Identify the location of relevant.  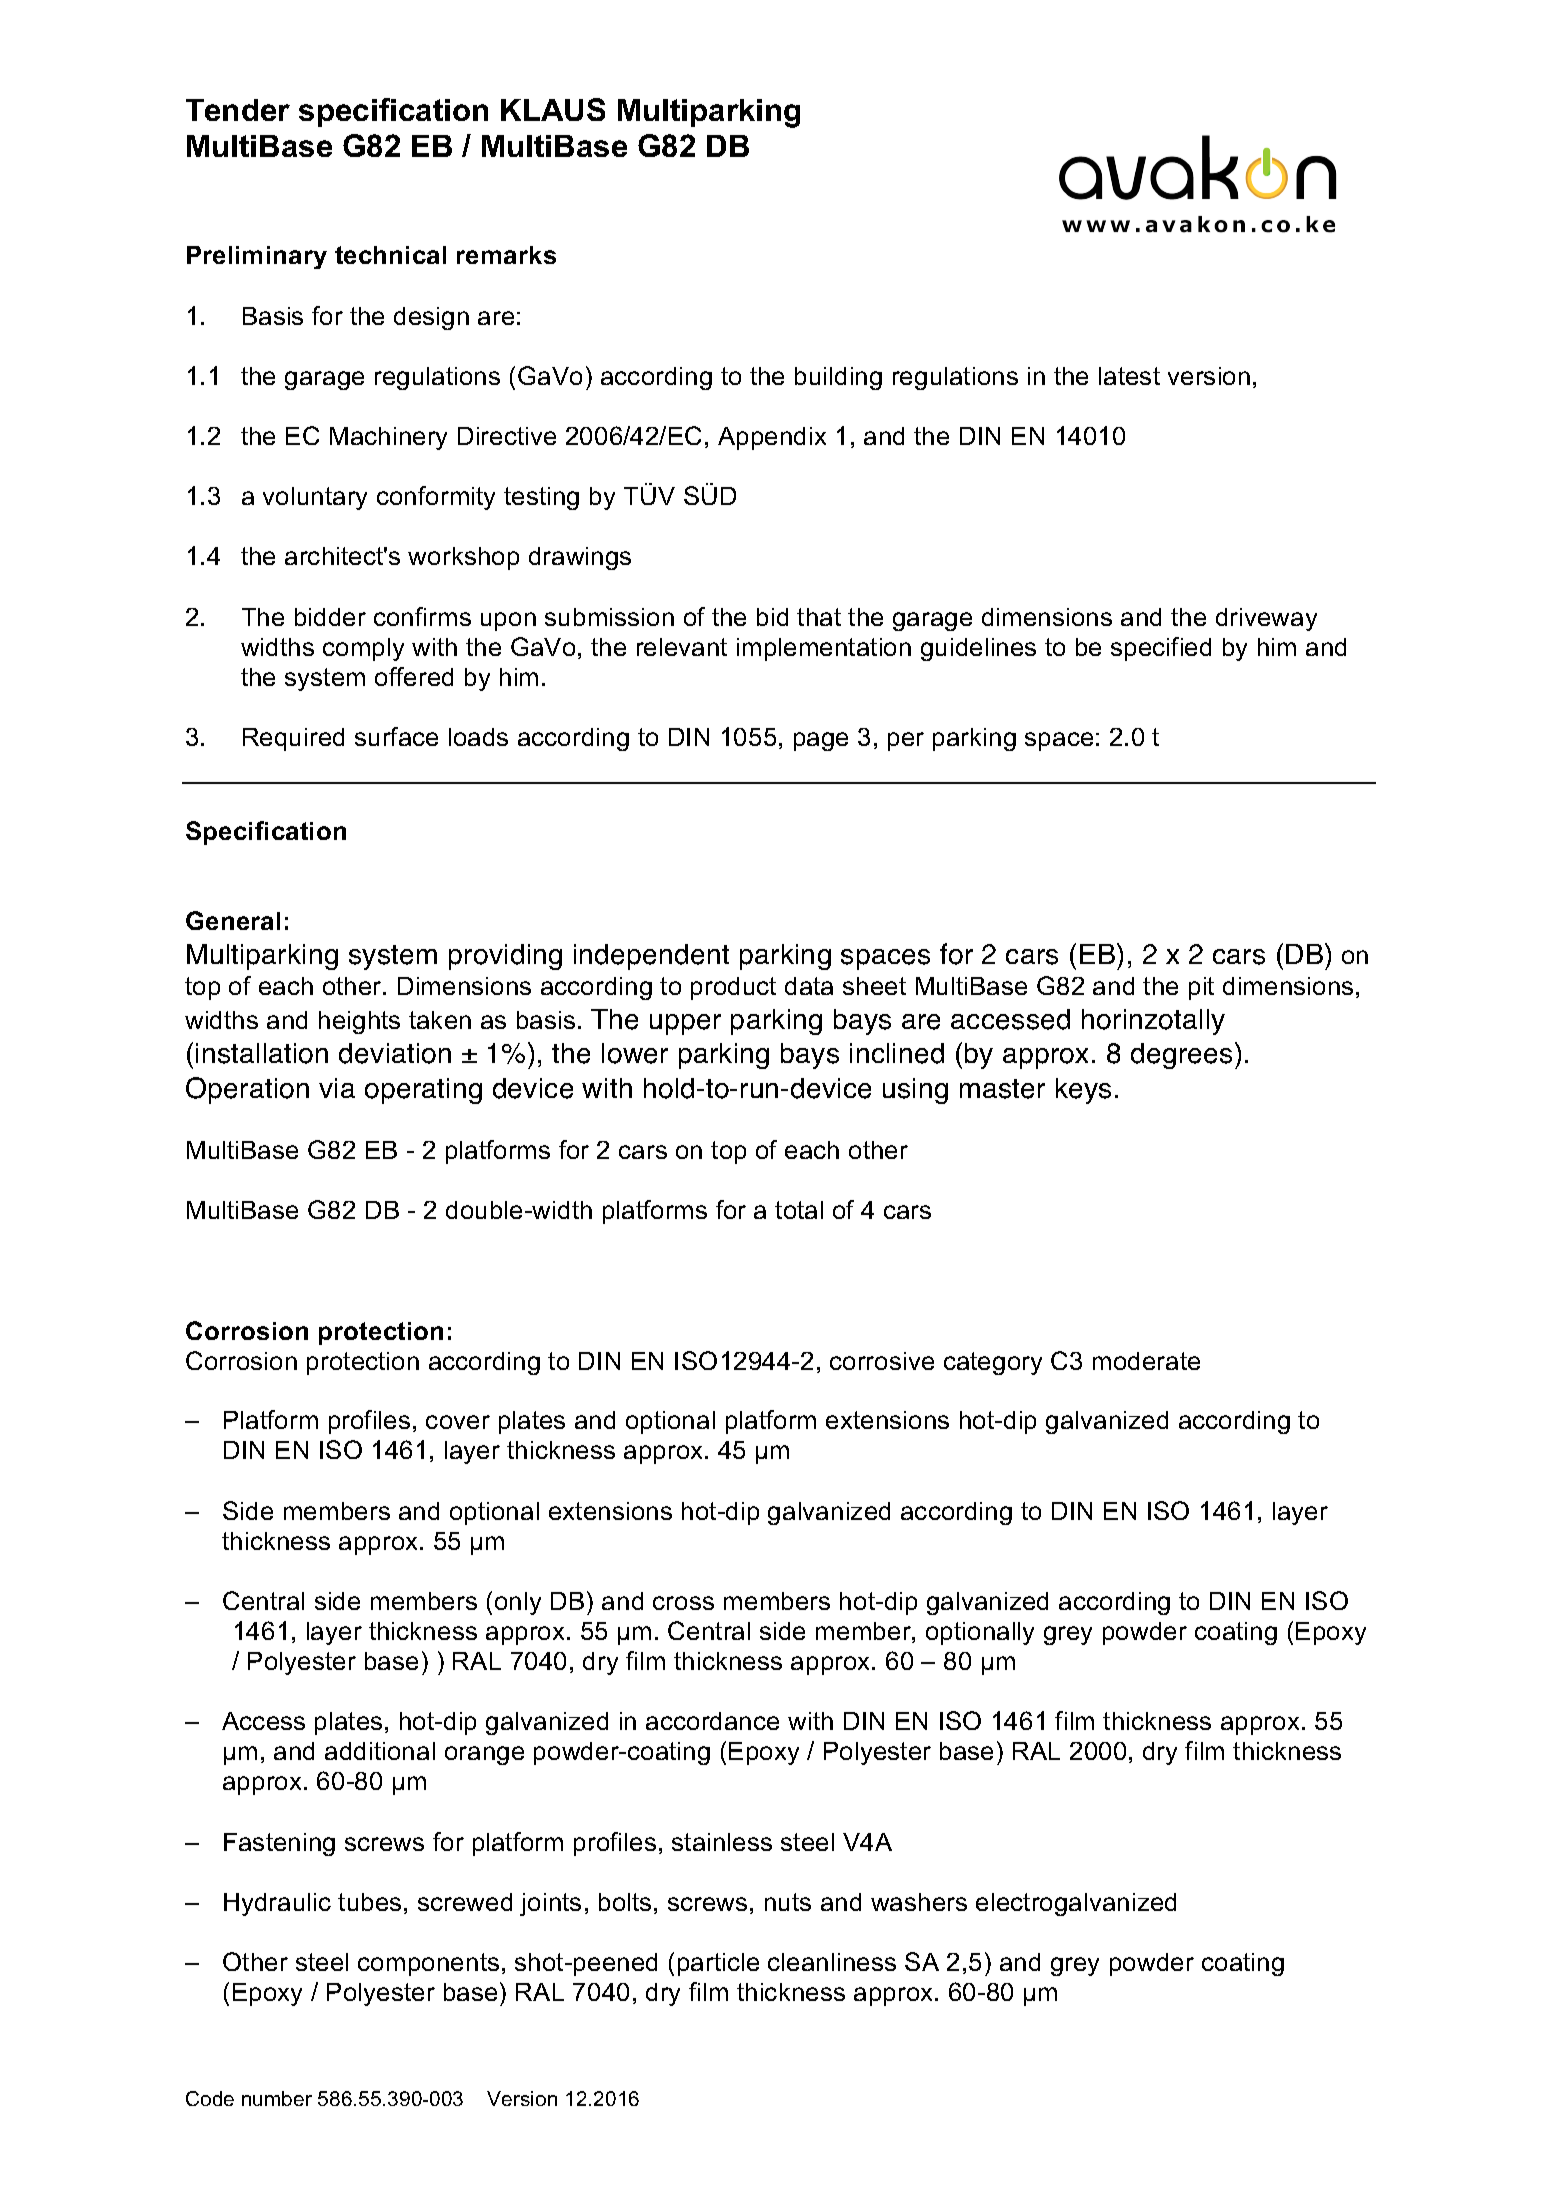
(682, 647).
